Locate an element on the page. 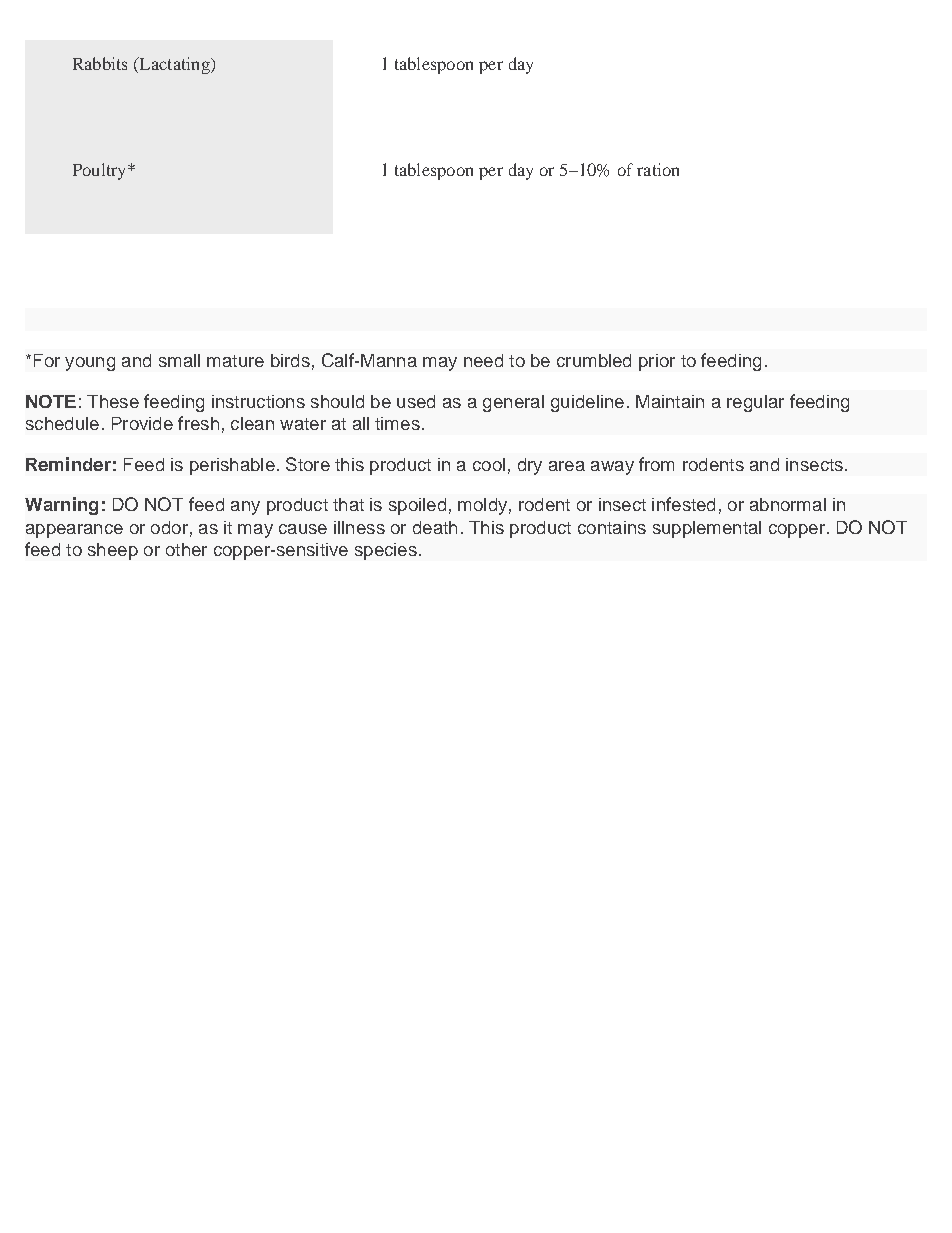 The width and height of the page is (952, 1233). These is located at coordinates (113, 401).
